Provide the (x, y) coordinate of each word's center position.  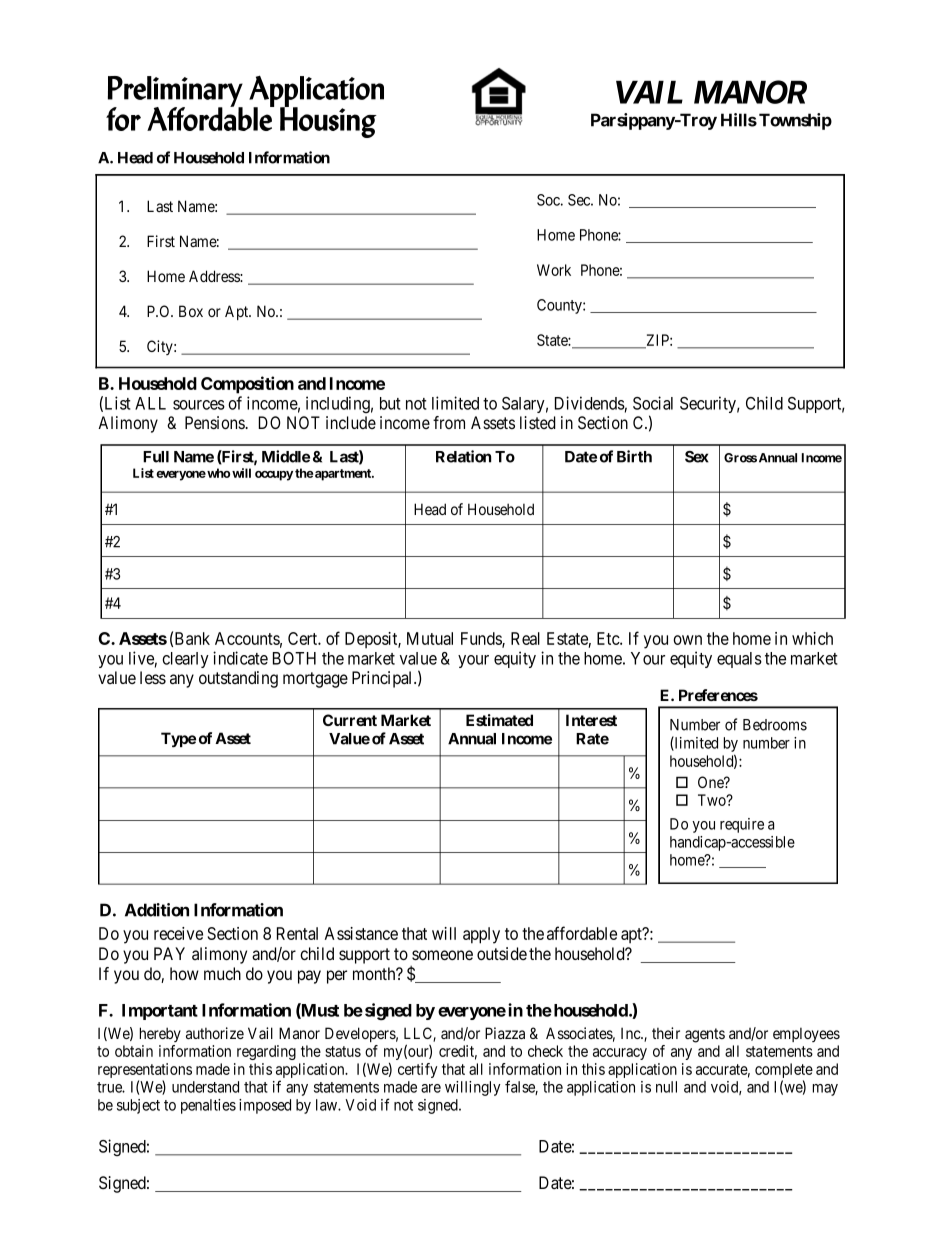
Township (795, 121)
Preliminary (175, 92)
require (742, 825)
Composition (247, 385)
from (449, 422)
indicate (240, 658)
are (431, 1088)
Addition (157, 910)
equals (739, 660)
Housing (328, 121)
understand (205, 1087)
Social (653, 403)
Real (525, 638)
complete (784, 1072)
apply (481, 935)
